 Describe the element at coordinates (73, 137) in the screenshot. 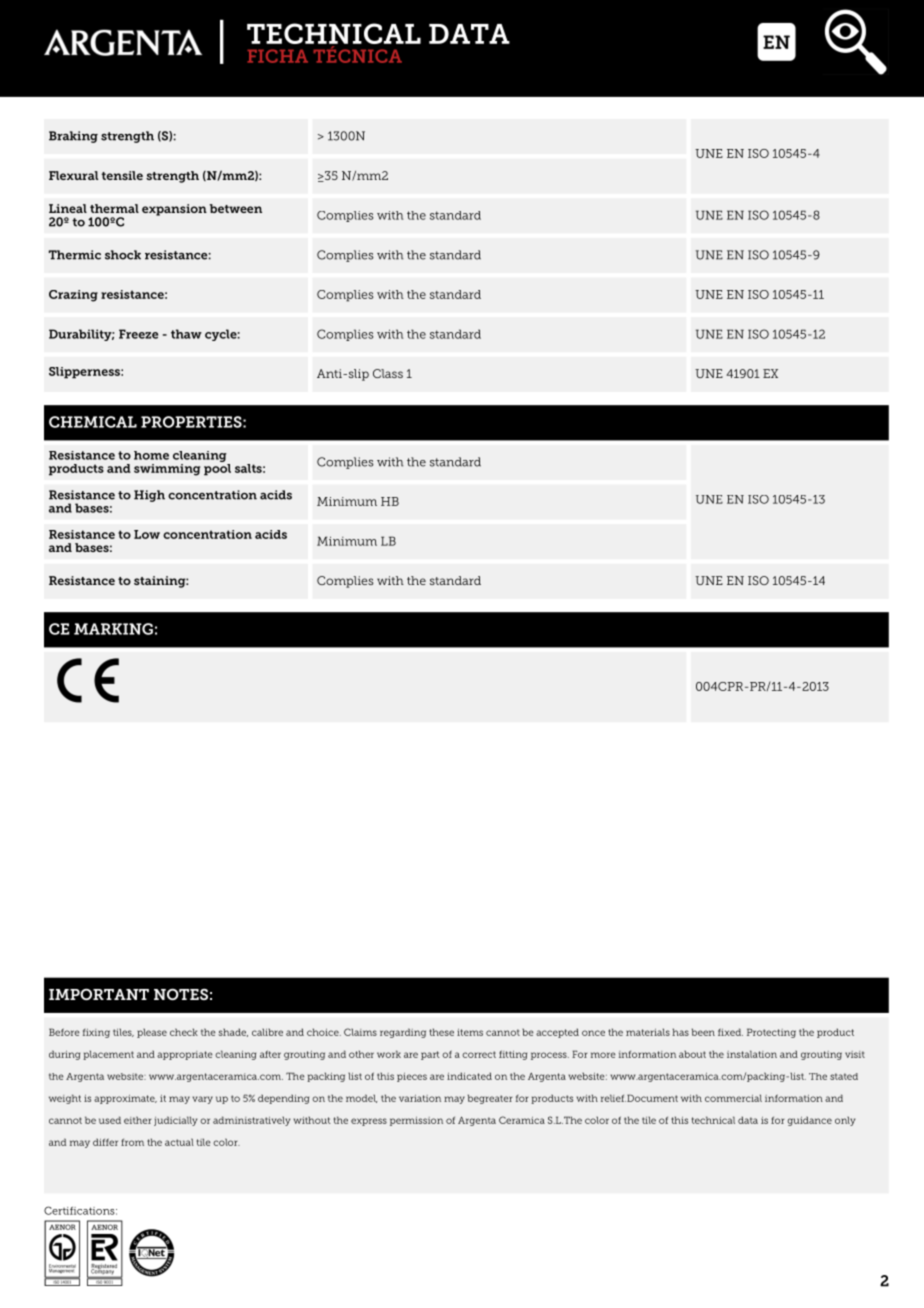

I see `Braking` at that location.
